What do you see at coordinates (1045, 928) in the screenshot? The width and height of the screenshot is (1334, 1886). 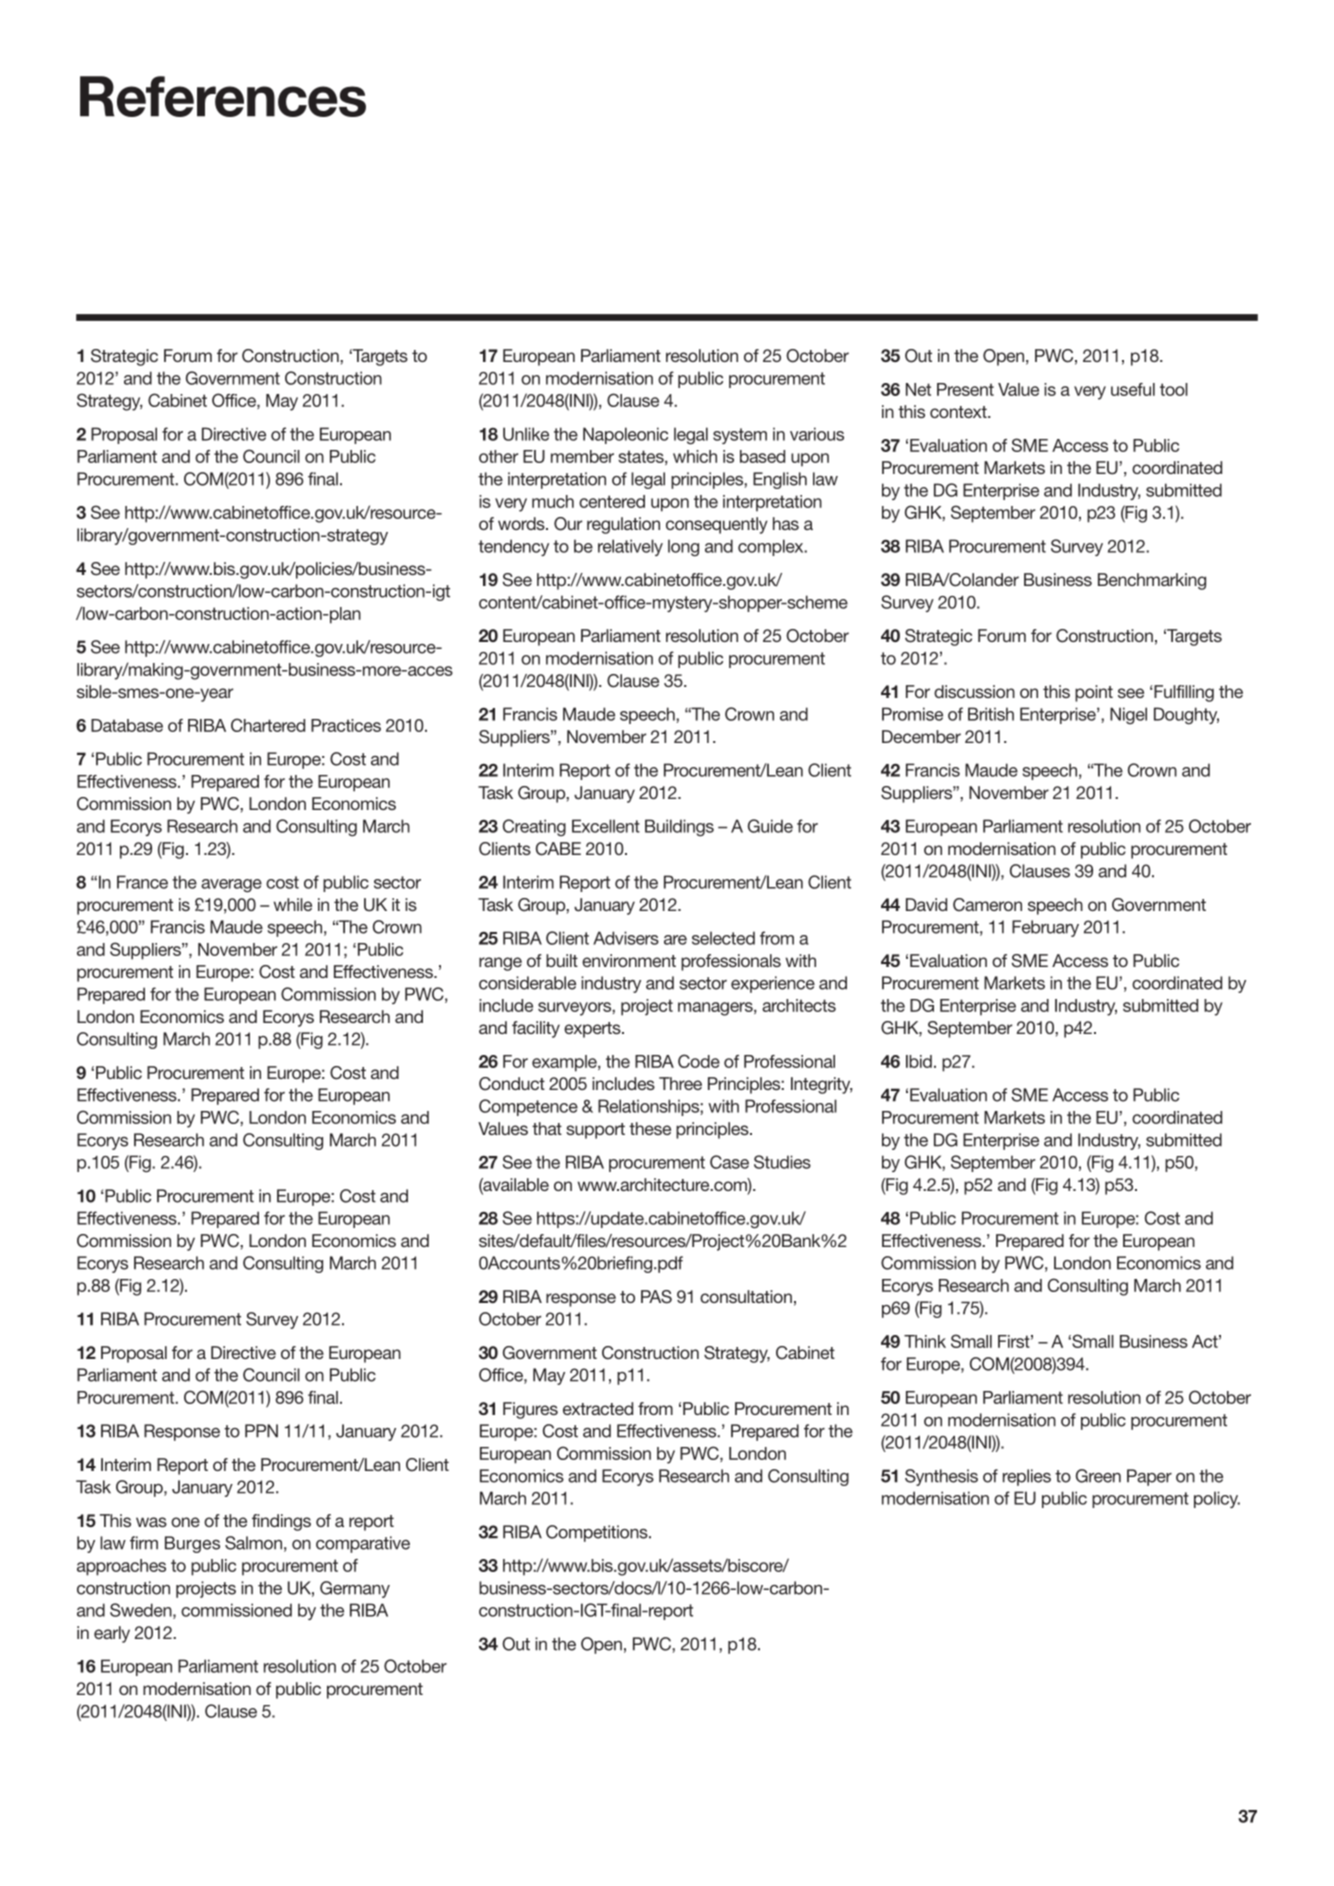 I see `February` at bounding box center [1045, 928].
